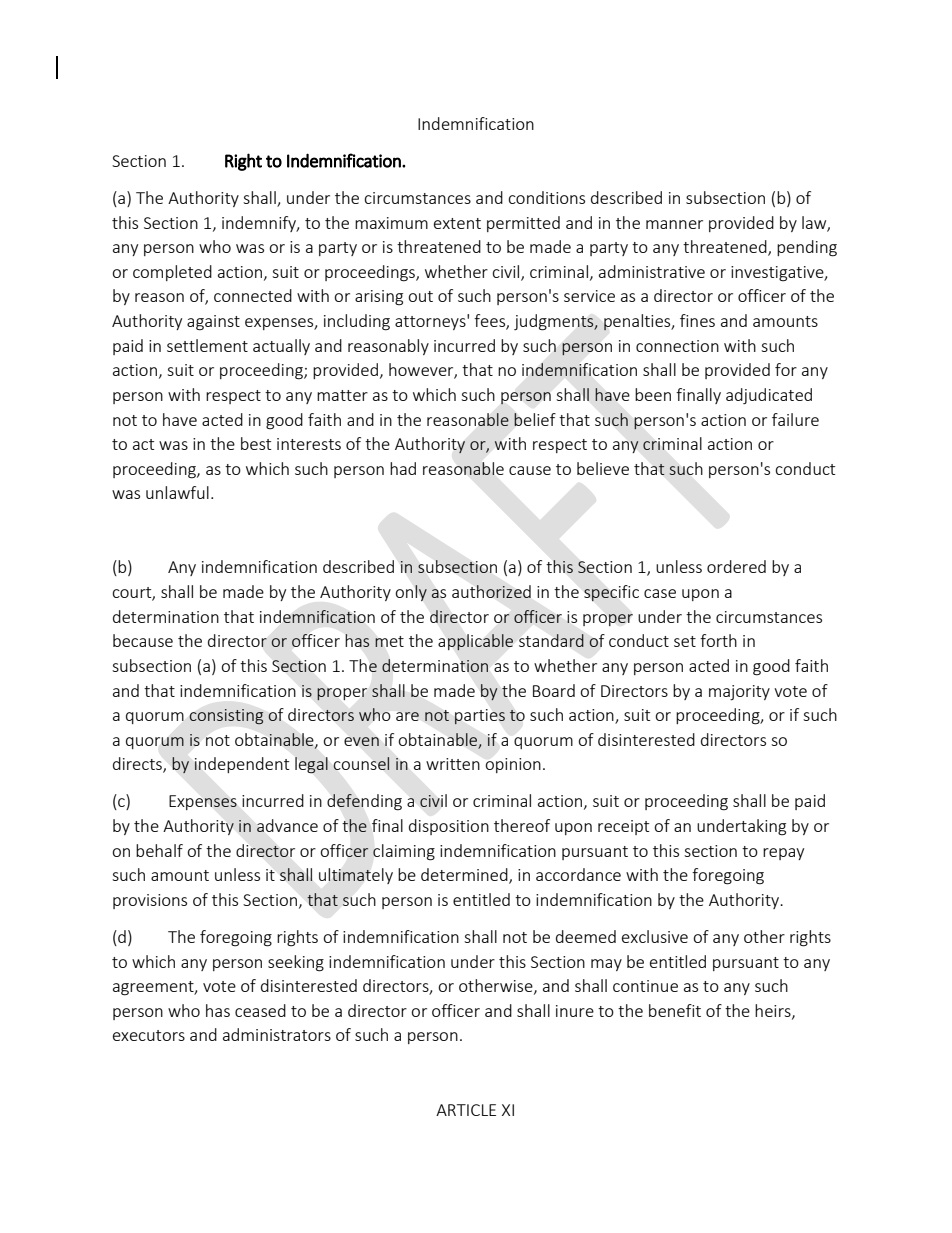  Describe the element at coordinates (466, 1110) in the screenshot. I see `ARTICLE` at that location.
